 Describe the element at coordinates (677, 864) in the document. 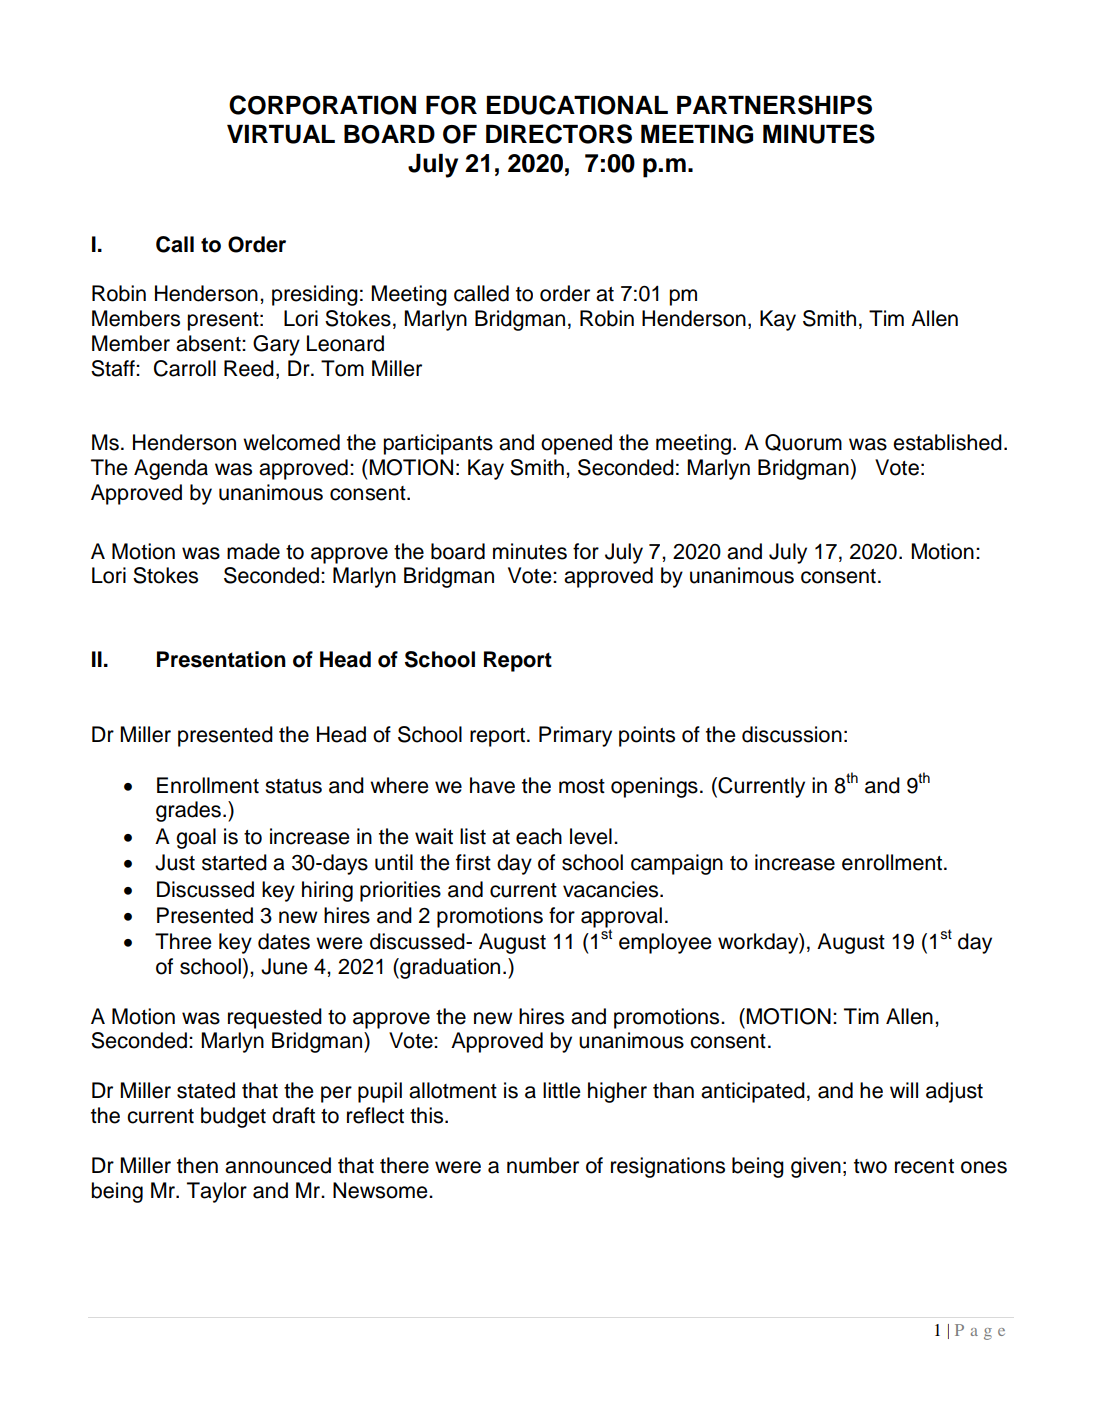

I see `campaign` at that location.
